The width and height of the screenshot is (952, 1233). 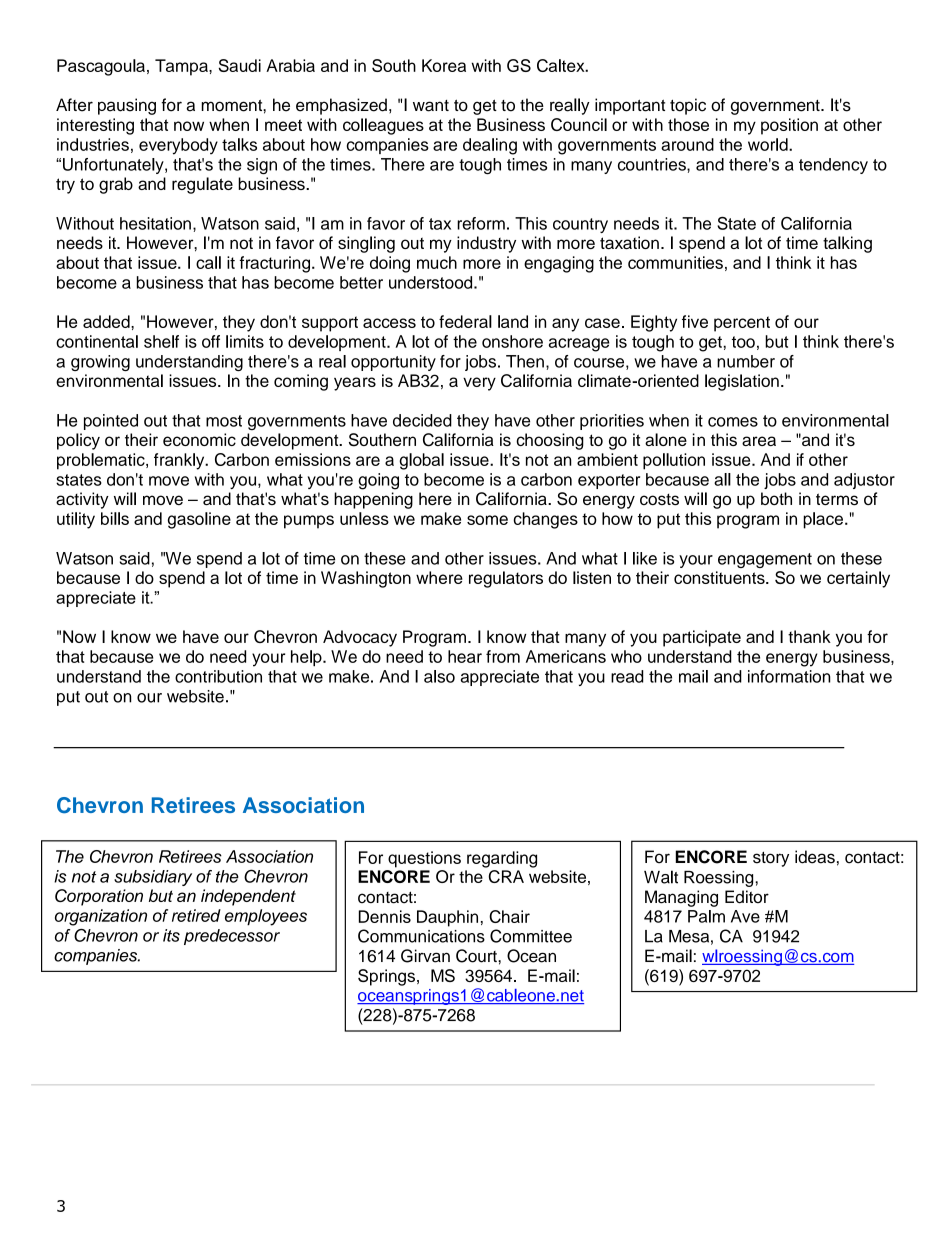 What do you see at coordinates (431, 106) in the screenshot?
I see `want` at bounding box center [431, 106].
